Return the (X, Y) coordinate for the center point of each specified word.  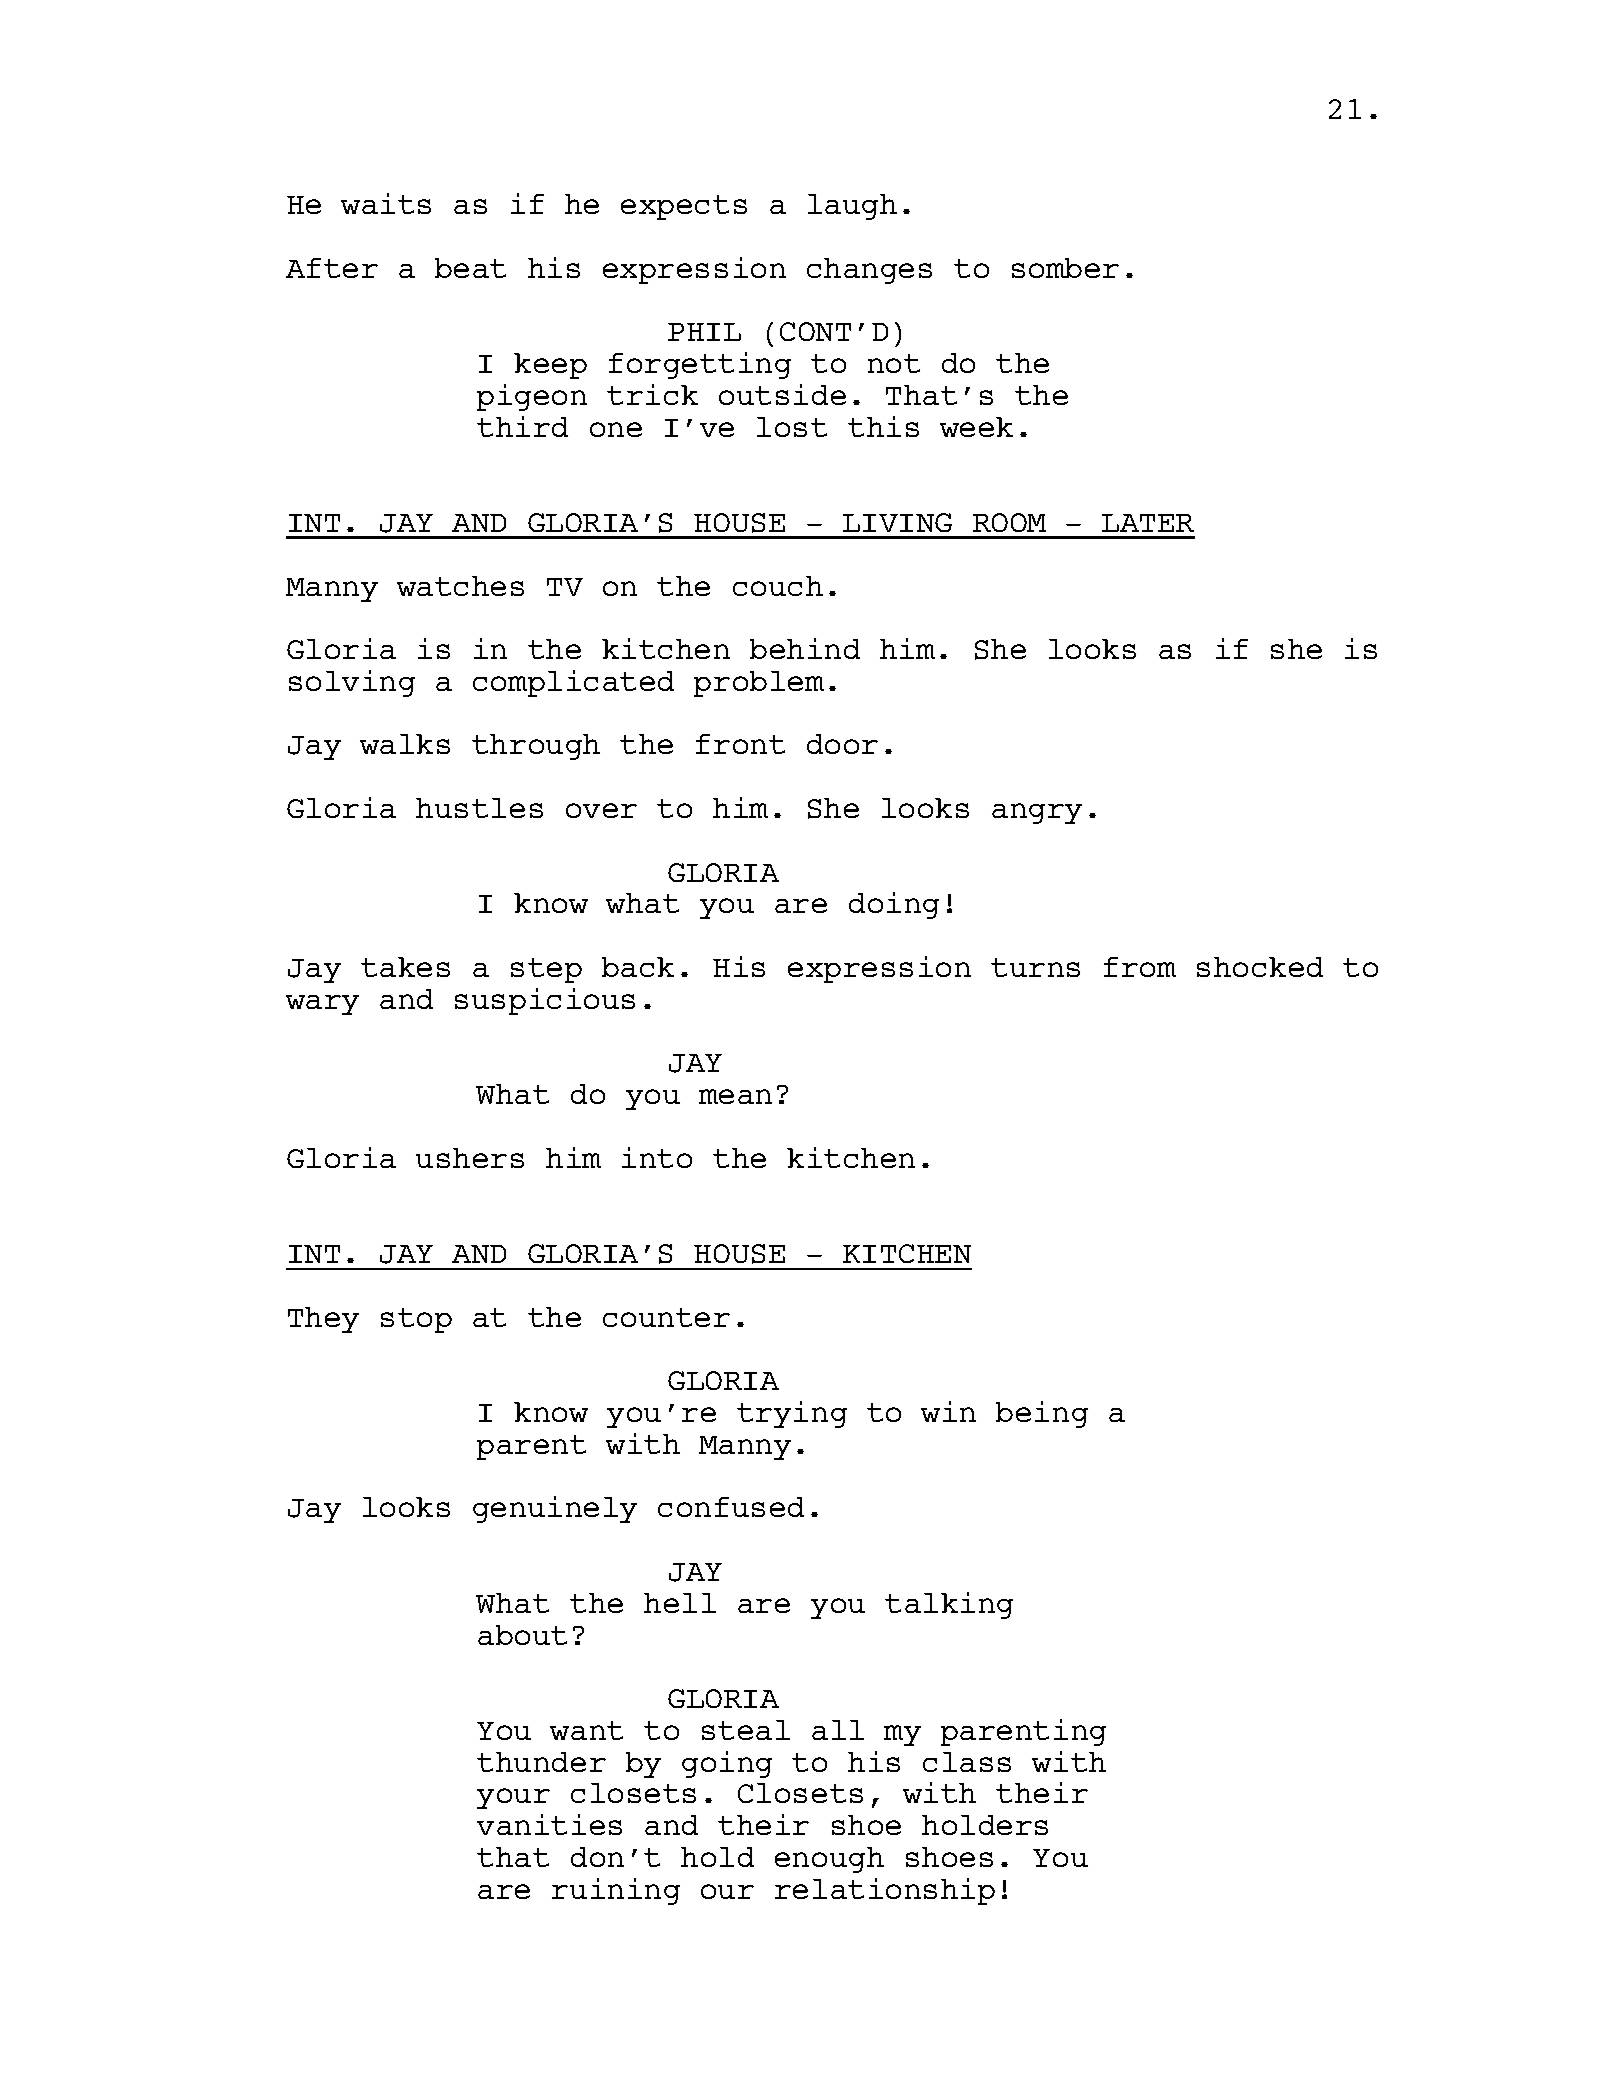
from (1140, 967)
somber (1065, 268)
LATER (1148, 523)
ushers (470, 1158)
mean (735, 1096)
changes (869, 271)
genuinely (555, 1509)
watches (460, 586)
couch (778, 586)
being (1042, 1414)
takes (405, 967)
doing (894, 905)
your (513, 1798)
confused (731, 1507)
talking (949, 1605)
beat (470, 268)
